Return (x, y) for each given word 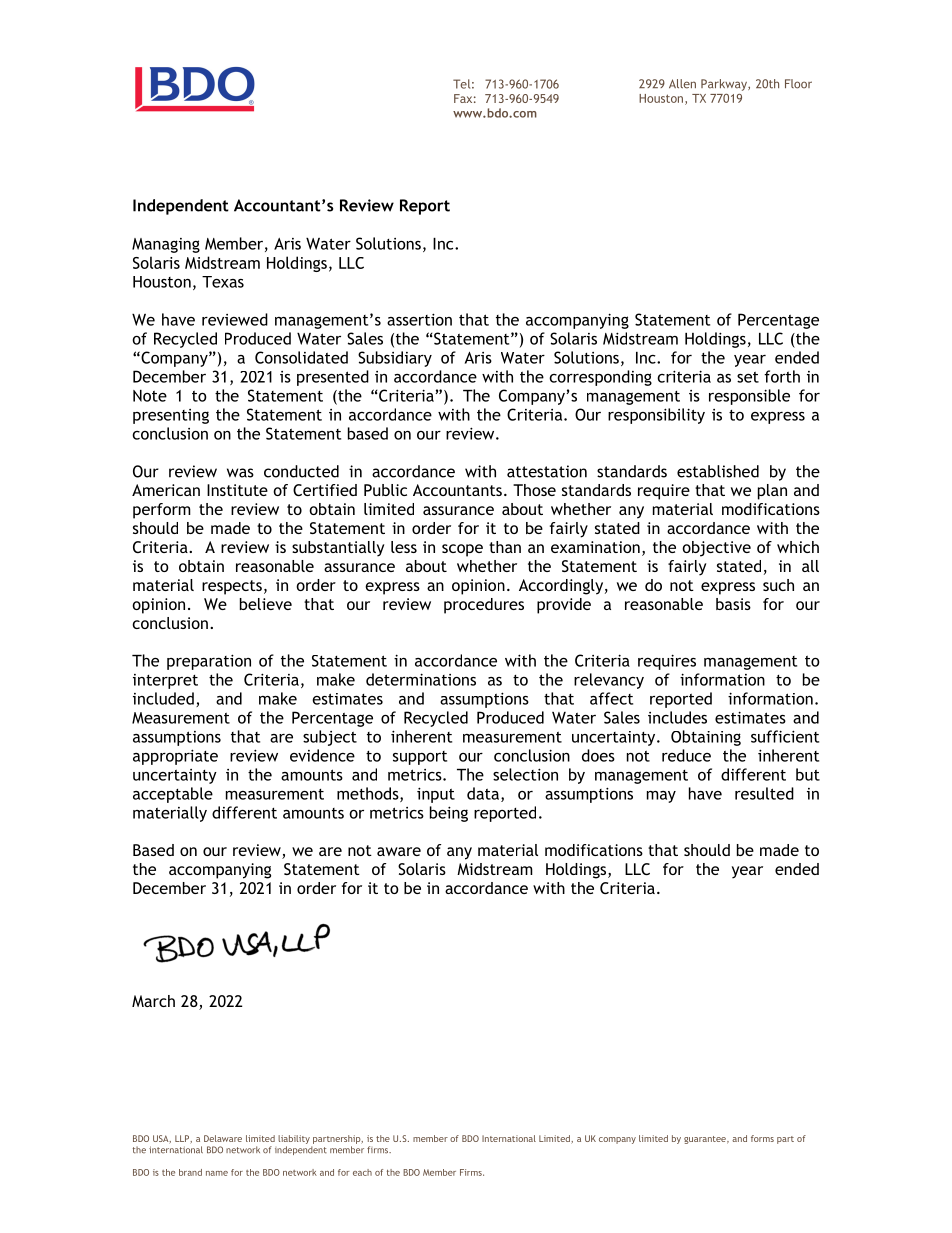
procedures (484, 606)
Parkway (725, 85)
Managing (166, 245)
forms (762, 1138)
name (217, 1173)
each (362, 1172)
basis (733, 604)
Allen (682, 84)
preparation (209, 662)
